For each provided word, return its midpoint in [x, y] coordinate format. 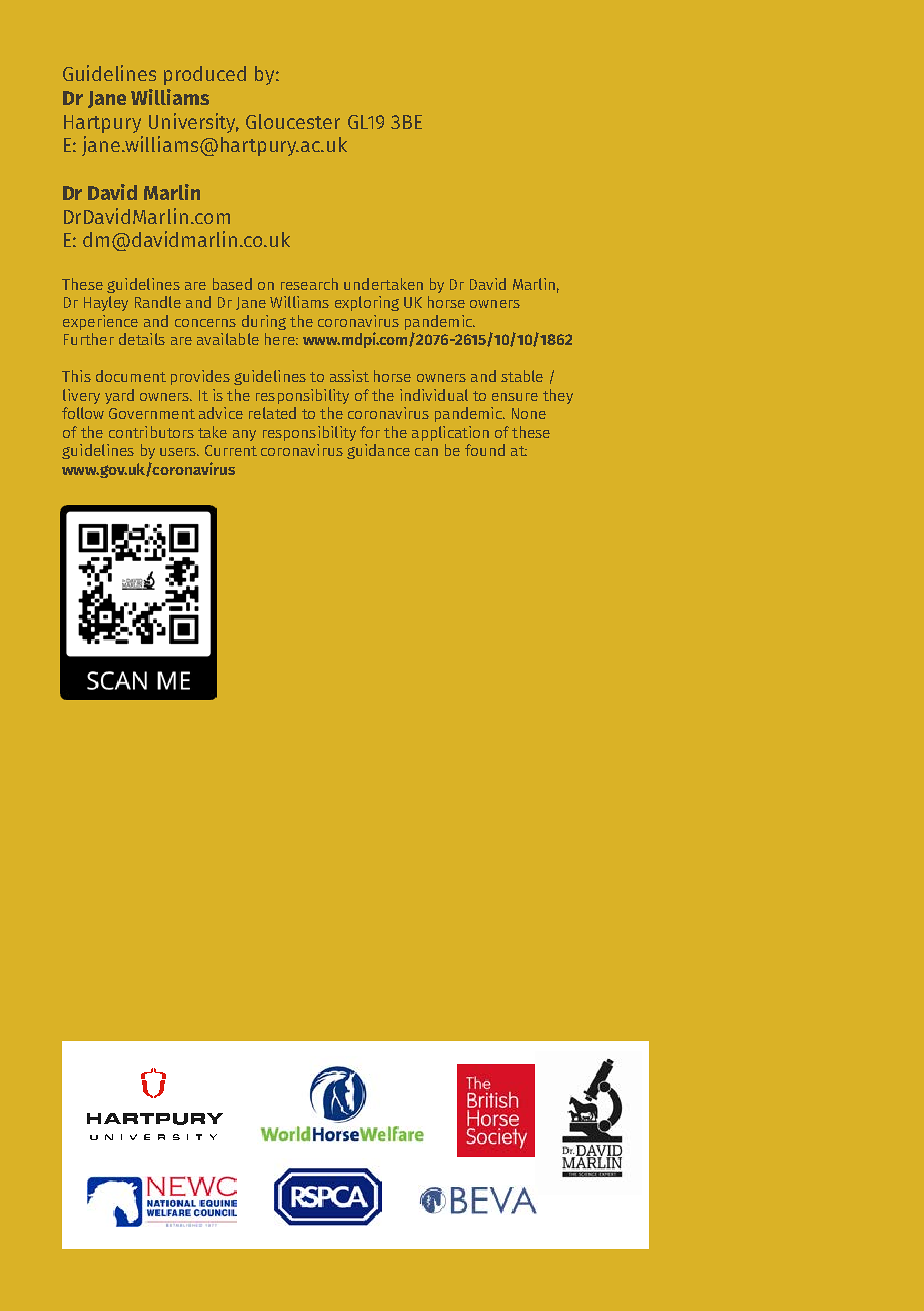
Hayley [106, 303]
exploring [367, 303]
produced [205, 75]
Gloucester [293, 121]
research [309, 284]
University [194, 123]
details [142, 339]
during [264, 322]
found [485, 450]
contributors [151, 432]
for [370, 432]
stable [522, 376]
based [232, 284]
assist [349, 376]
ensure [515, 397]
